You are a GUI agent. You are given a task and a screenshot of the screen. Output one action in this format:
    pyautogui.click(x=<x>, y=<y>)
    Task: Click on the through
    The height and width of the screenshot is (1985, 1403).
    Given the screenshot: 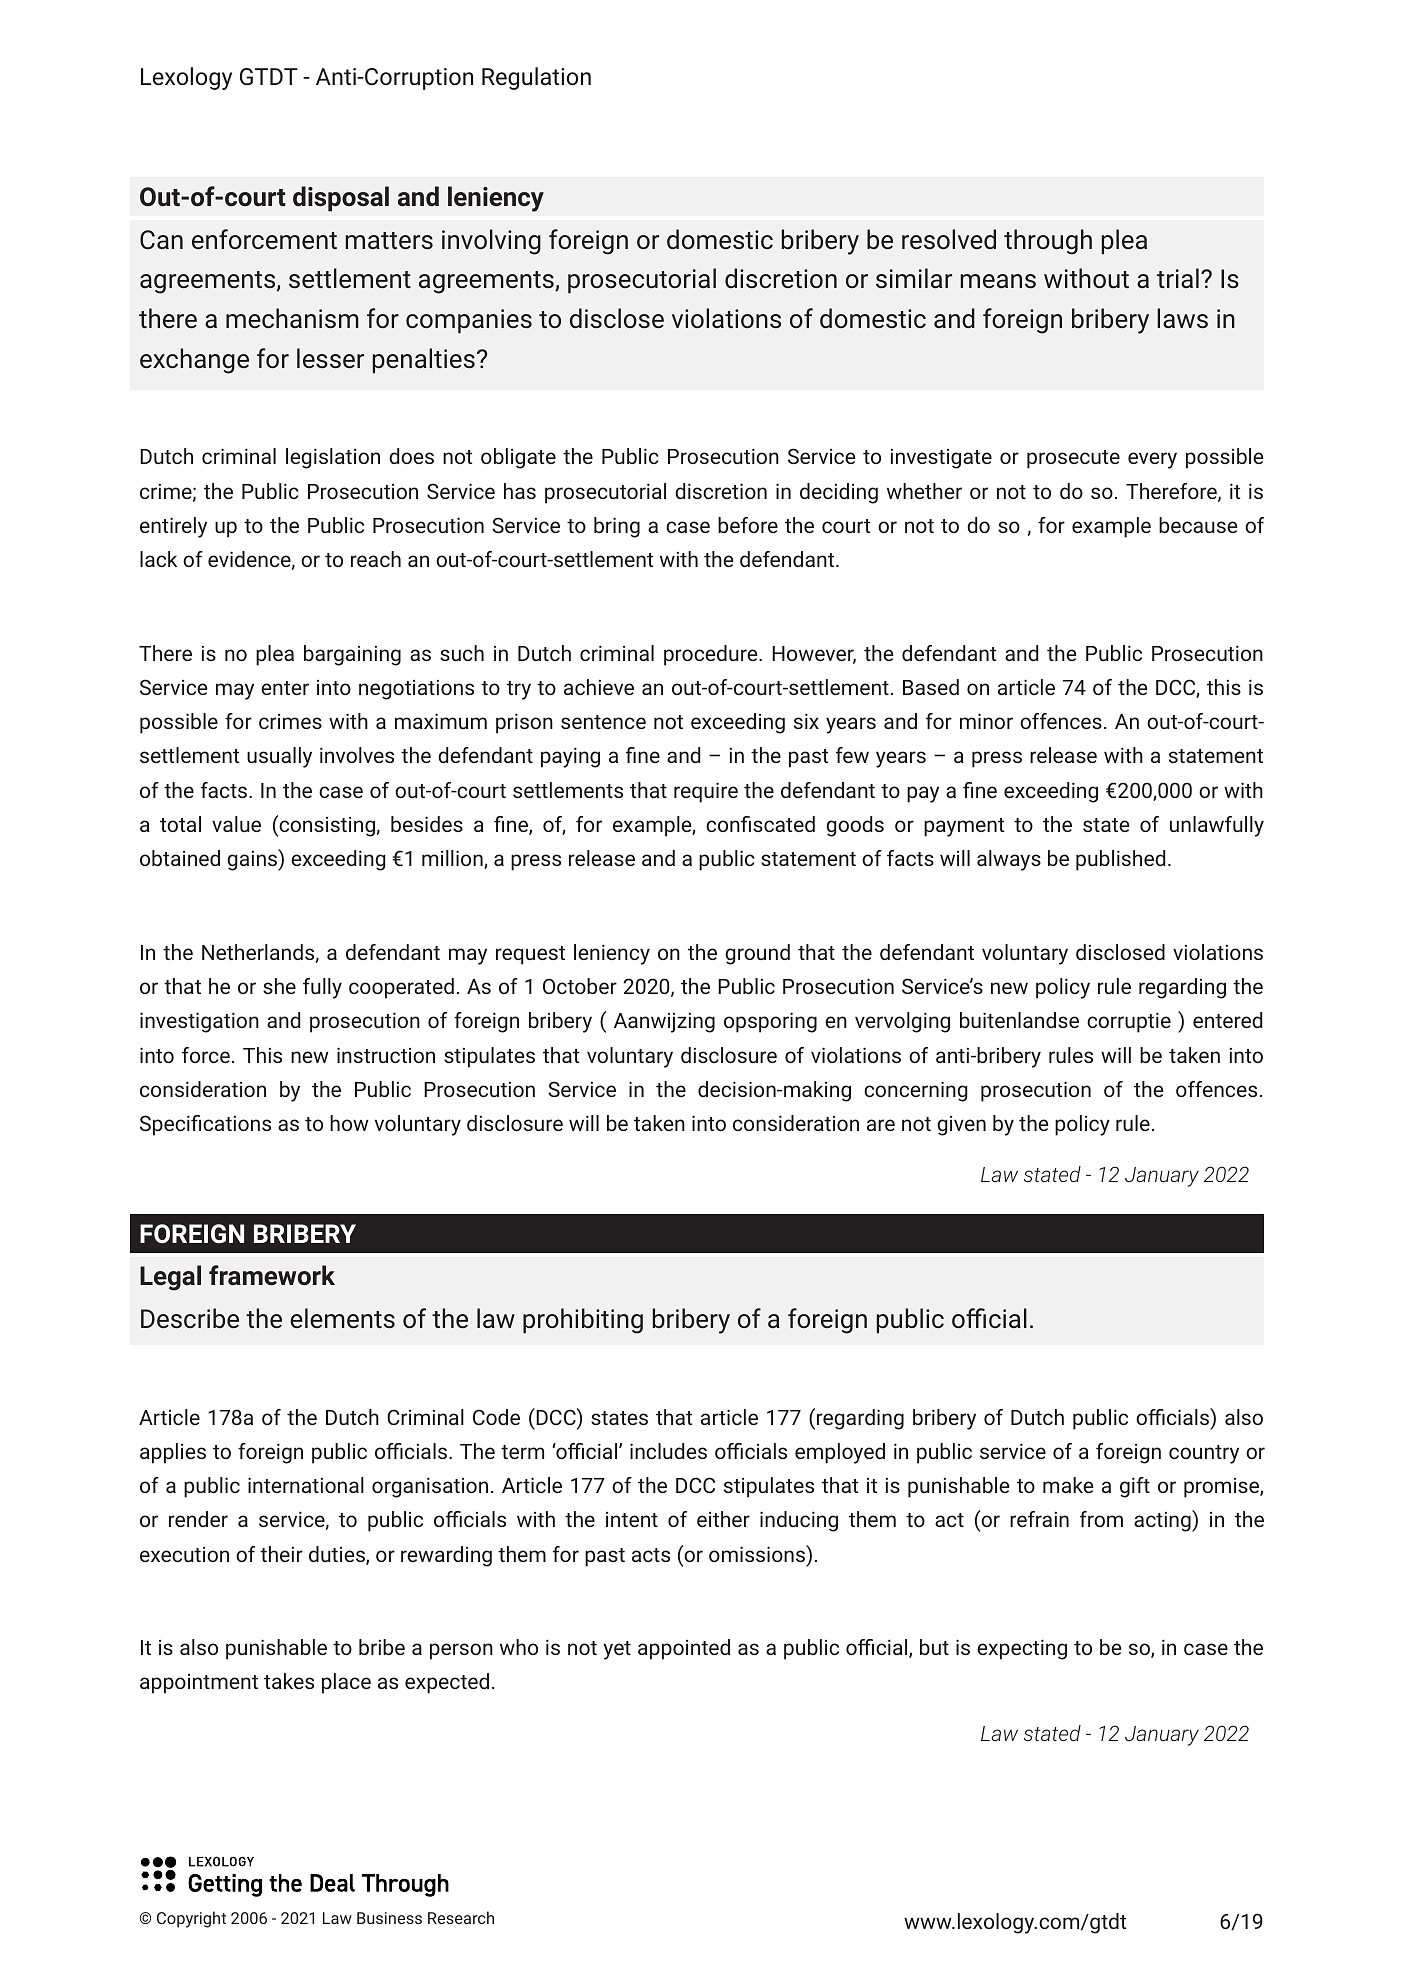 What is the action you would take?
    pyautogui.click(x=1048, y=242)
